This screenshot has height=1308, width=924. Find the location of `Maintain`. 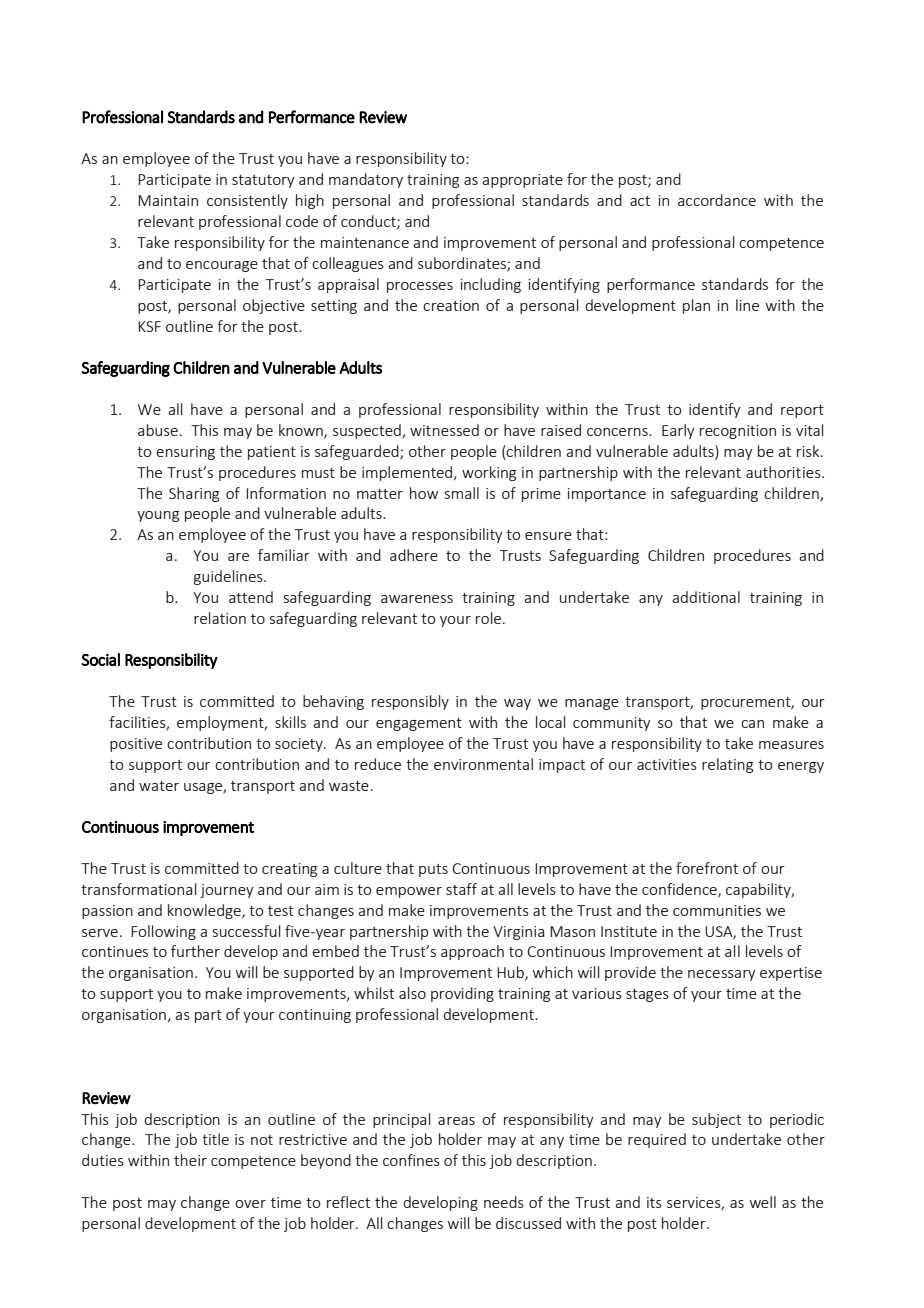

Maintain is located at coordinates (168, 200).
